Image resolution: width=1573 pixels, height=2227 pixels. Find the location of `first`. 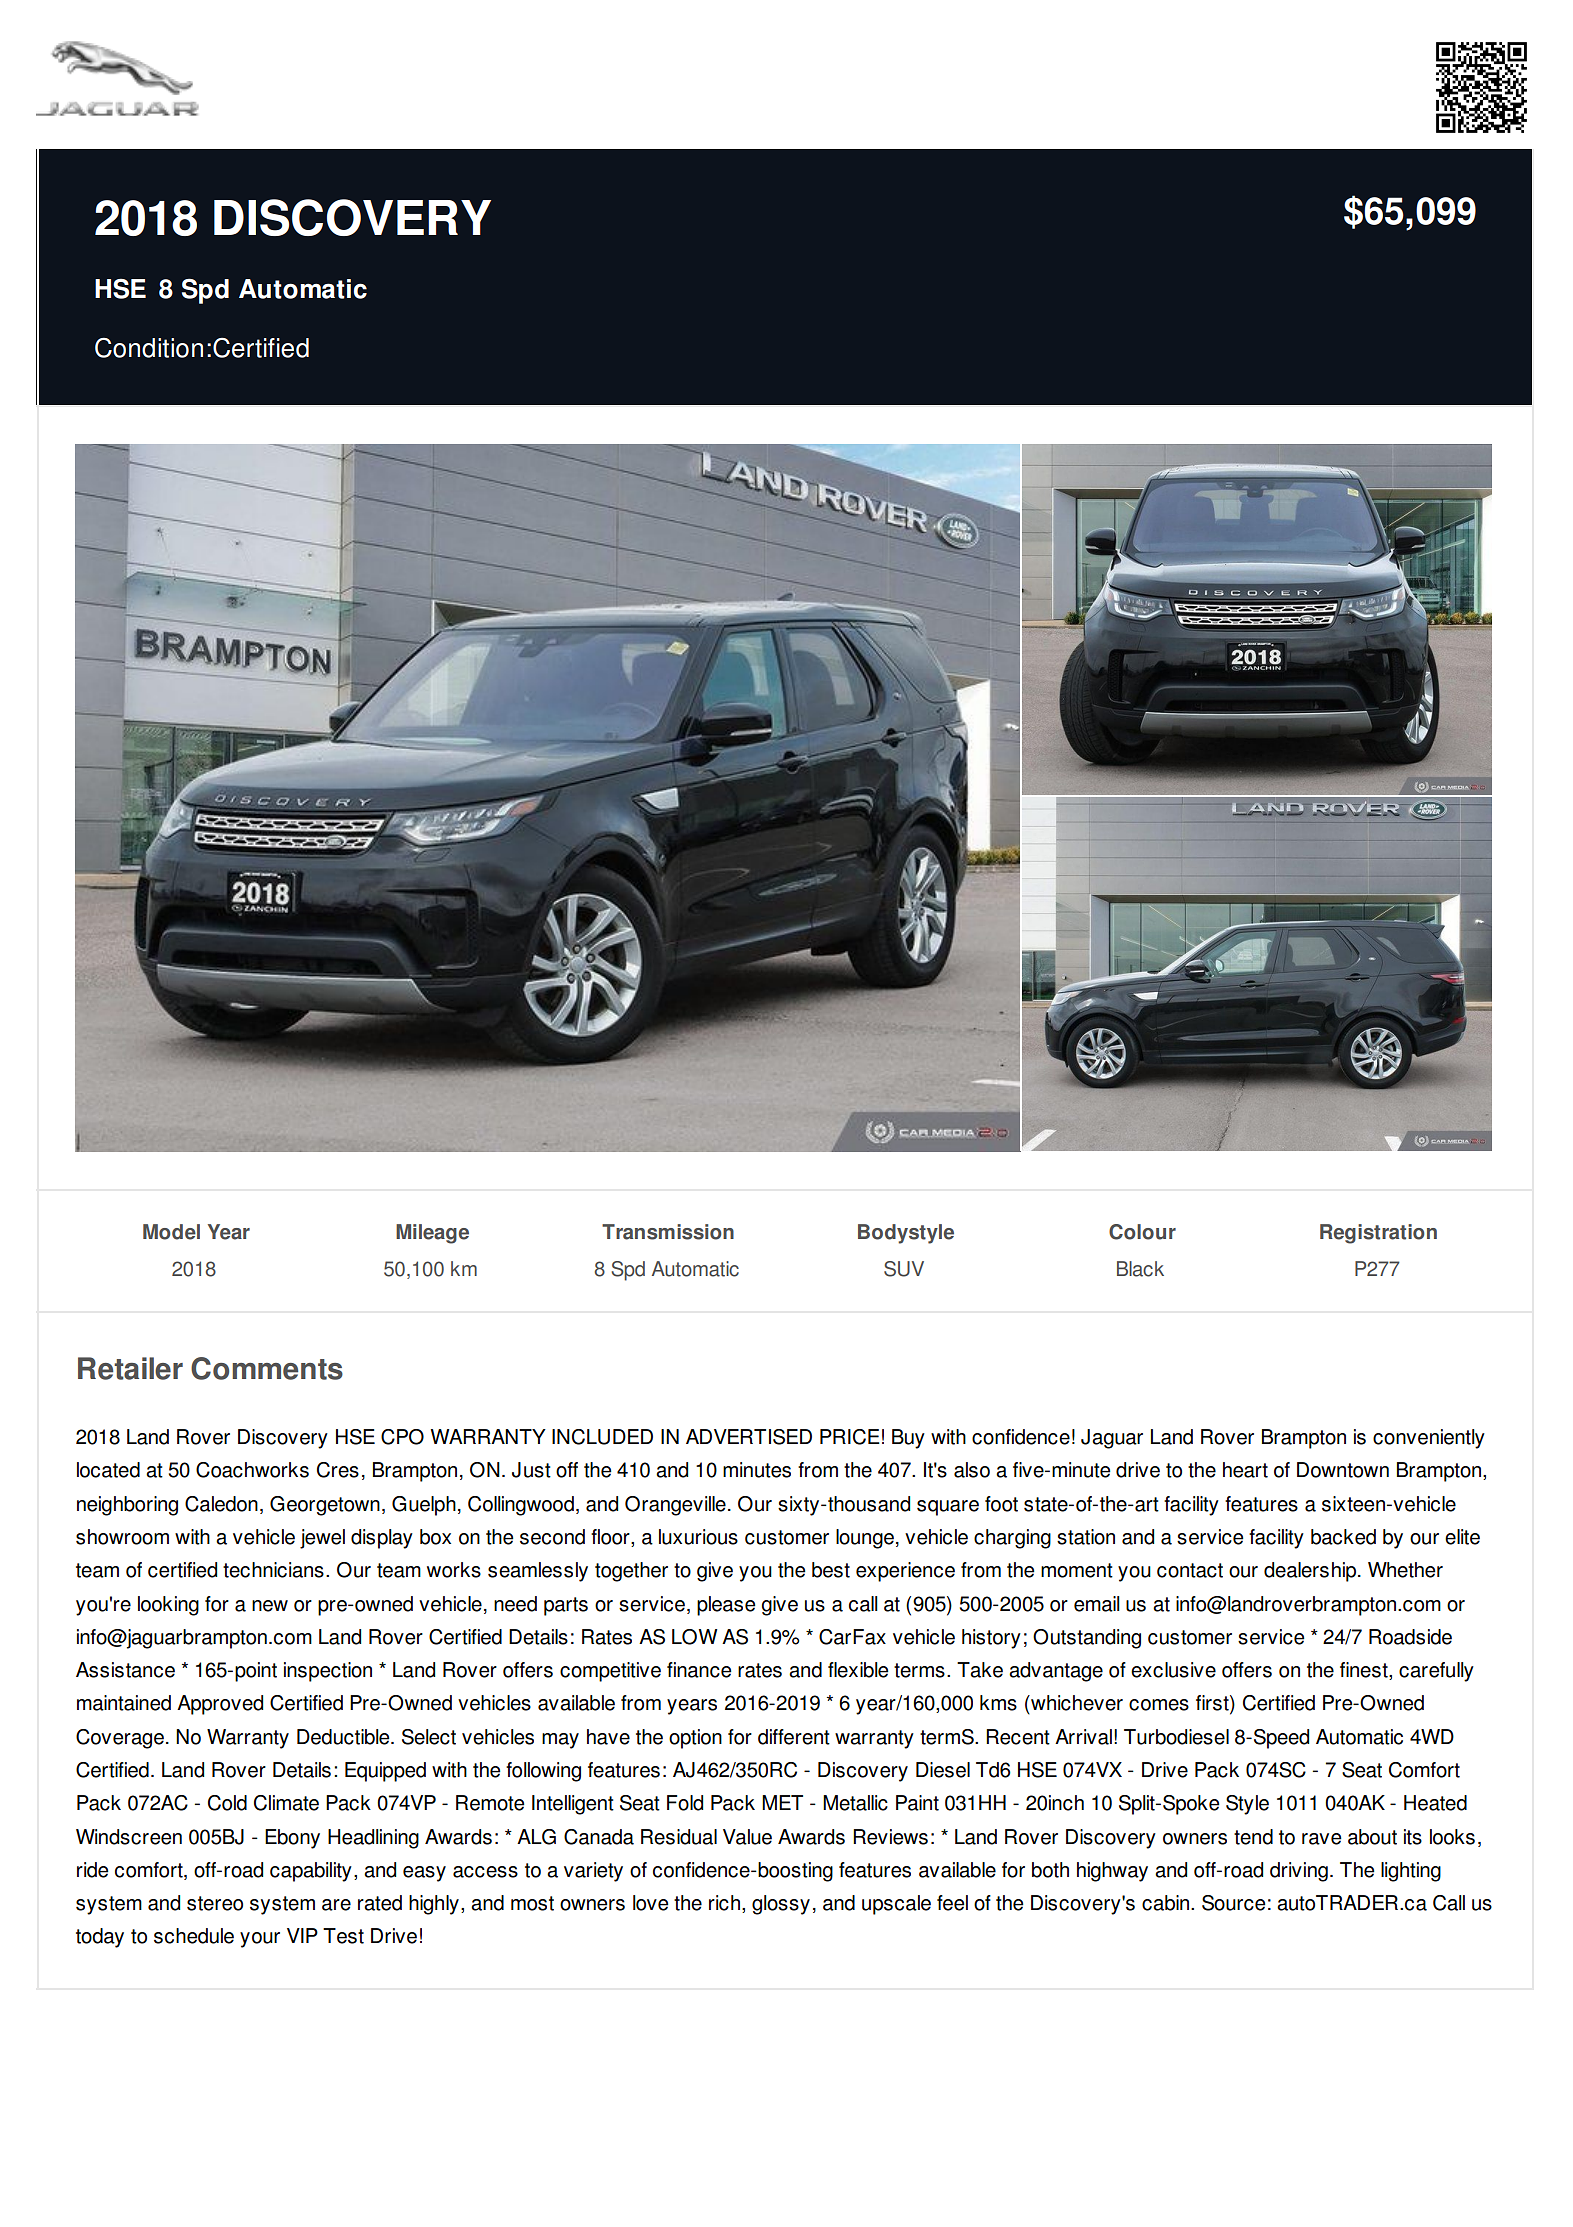

first is located at coordinates (1213, 1704).
